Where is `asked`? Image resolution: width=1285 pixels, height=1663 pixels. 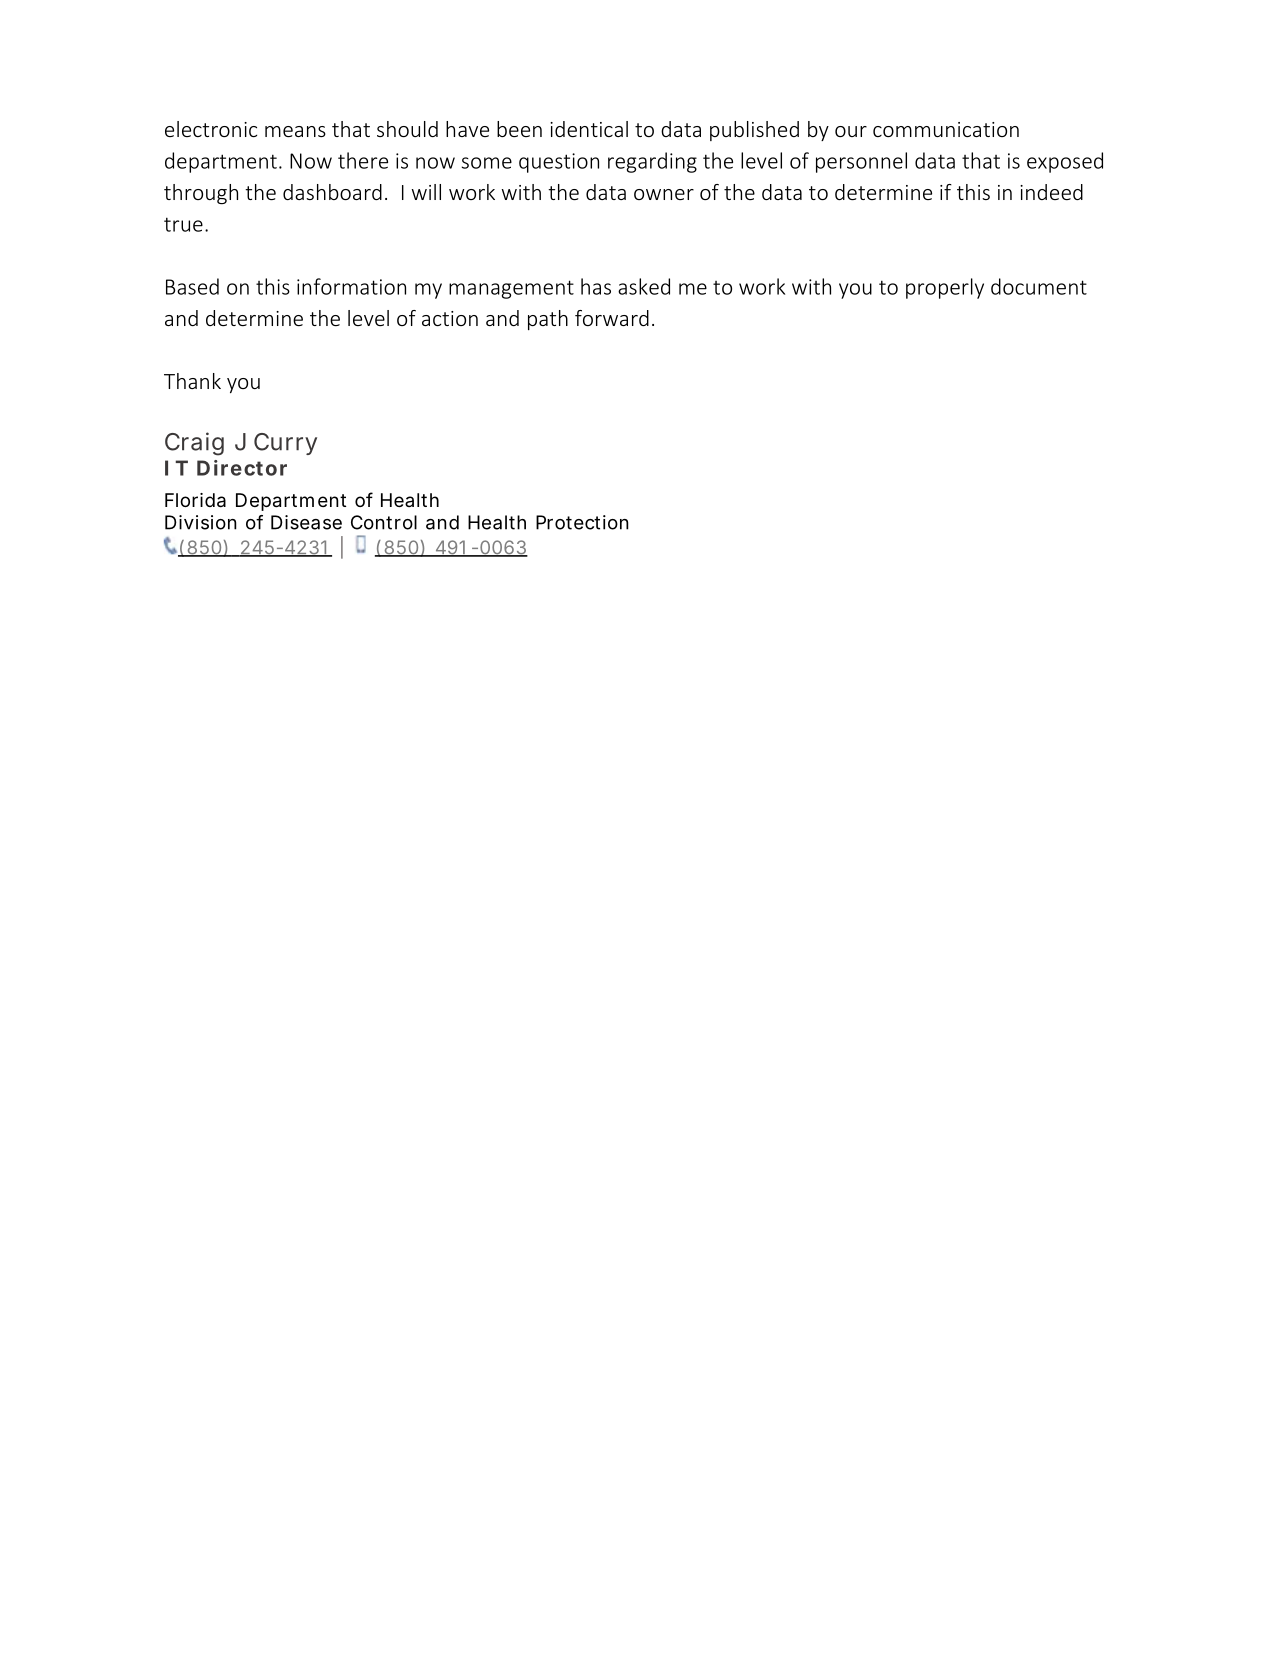
asked is located at coordinates (644, 286).
